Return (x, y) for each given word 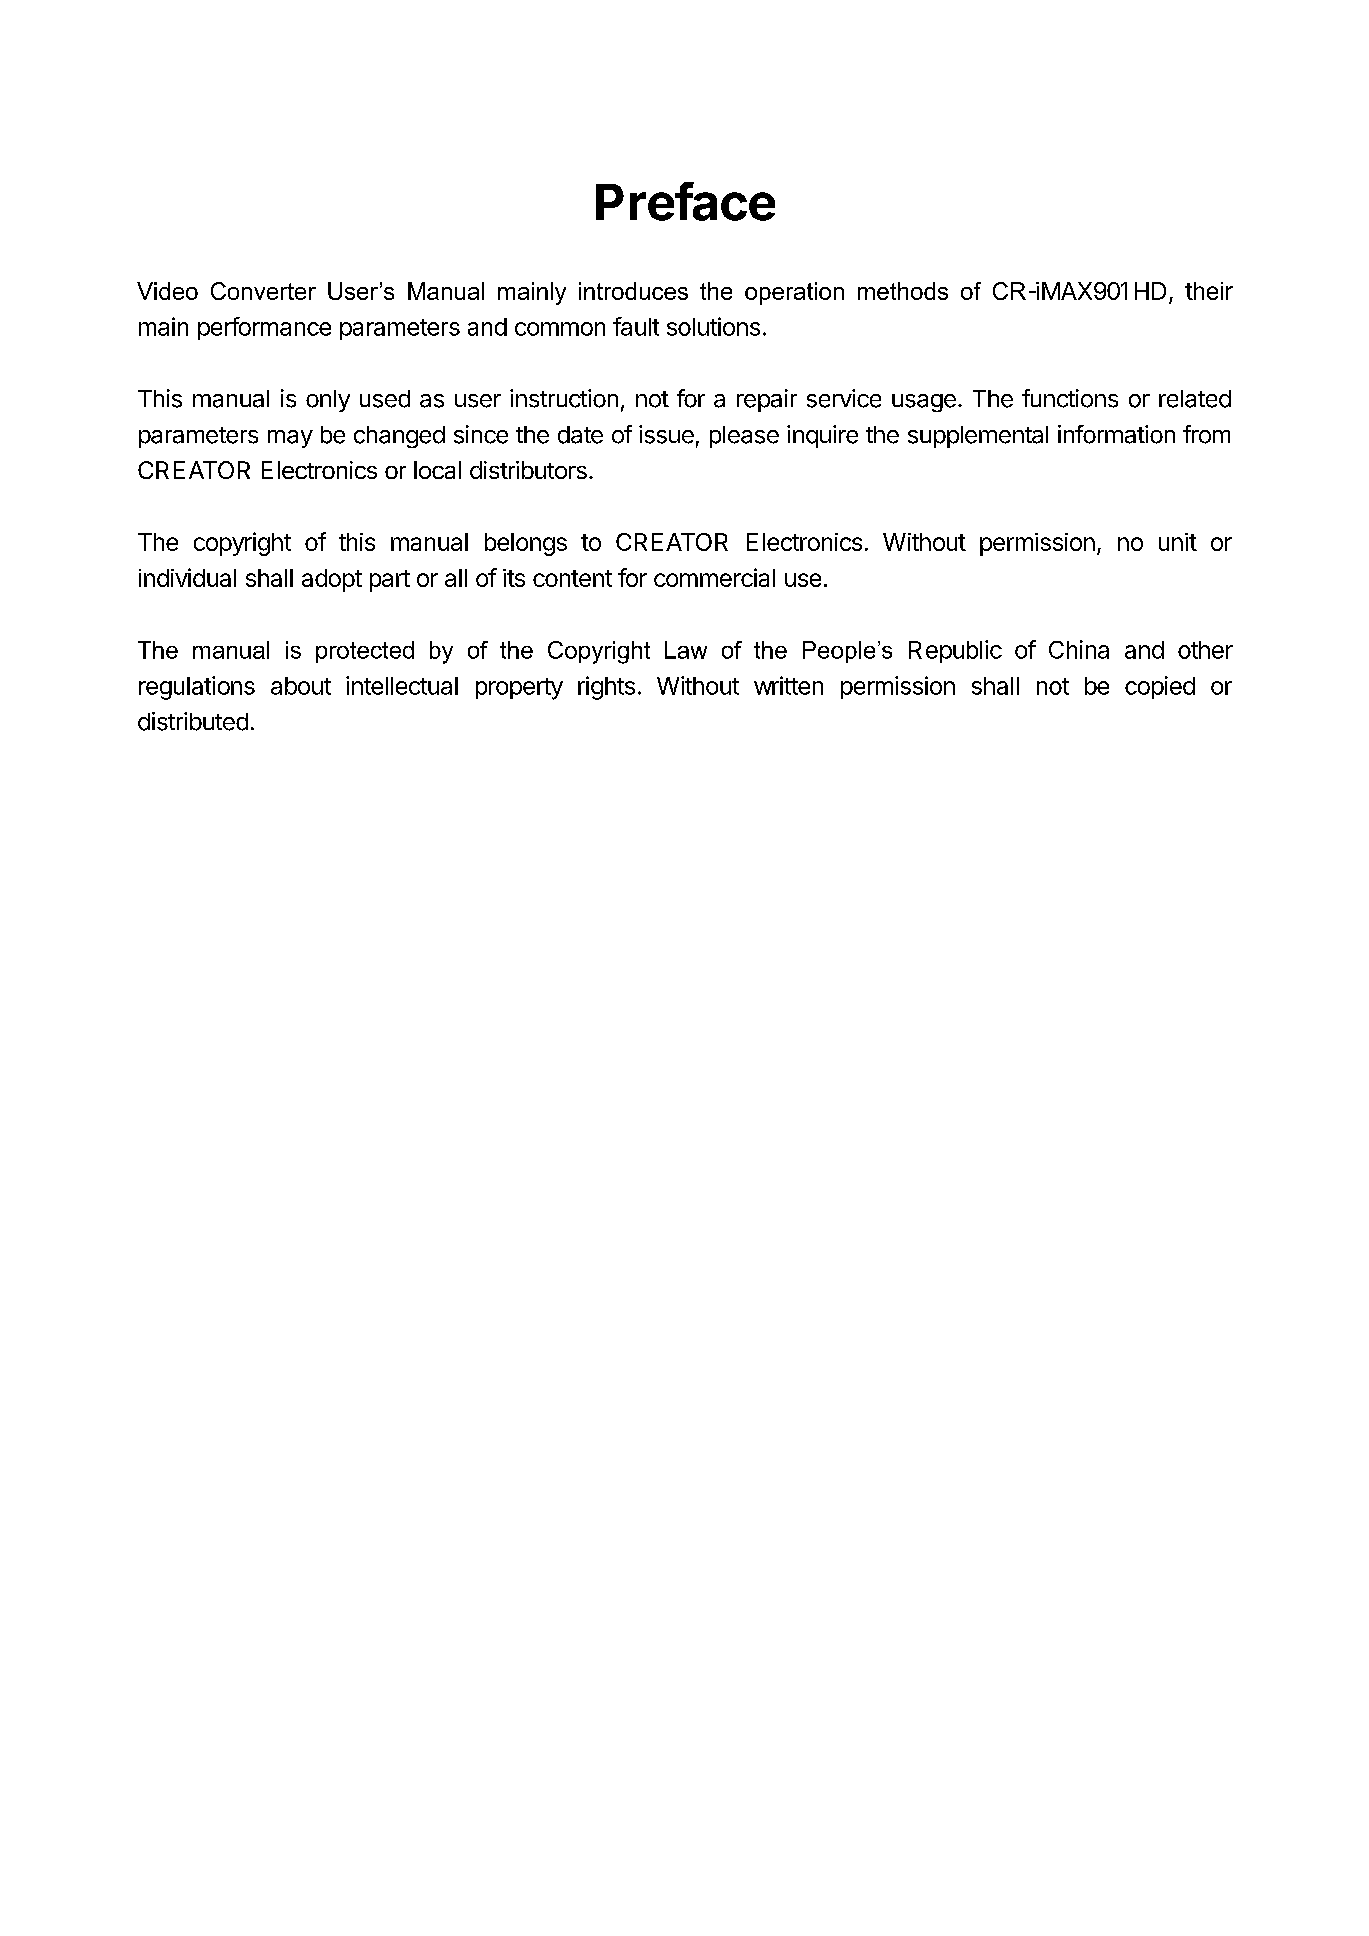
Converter (263, 291)
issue (666, 434)
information (1116, 434)
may (290, 439)
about (301, 686)
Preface (685, 201)
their (1209, 291)
